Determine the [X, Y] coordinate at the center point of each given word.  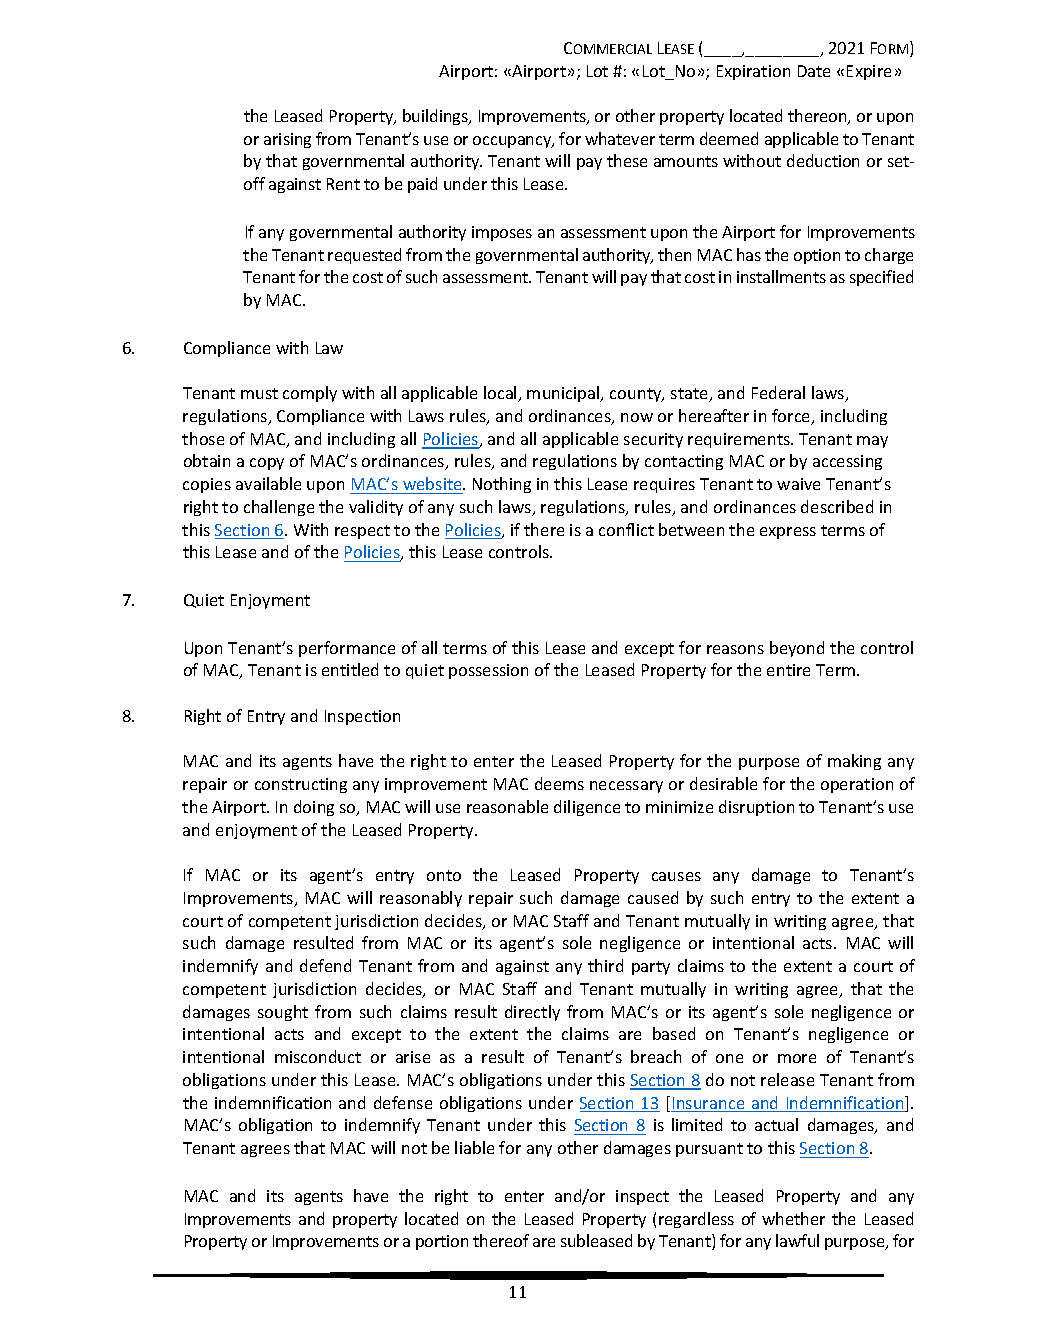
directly [532, 1013]
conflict [626, 529]
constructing [301, 785]
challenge [279, 508]
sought [283, 1013]
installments [781, 276]
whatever [620, 138]
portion [442, 1242]
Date [814, 71]
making [854, 762]
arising [287, 140]
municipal [564, 394]
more [797, 1058]
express [788, 533]
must [259, 393]
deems [559, 783]
